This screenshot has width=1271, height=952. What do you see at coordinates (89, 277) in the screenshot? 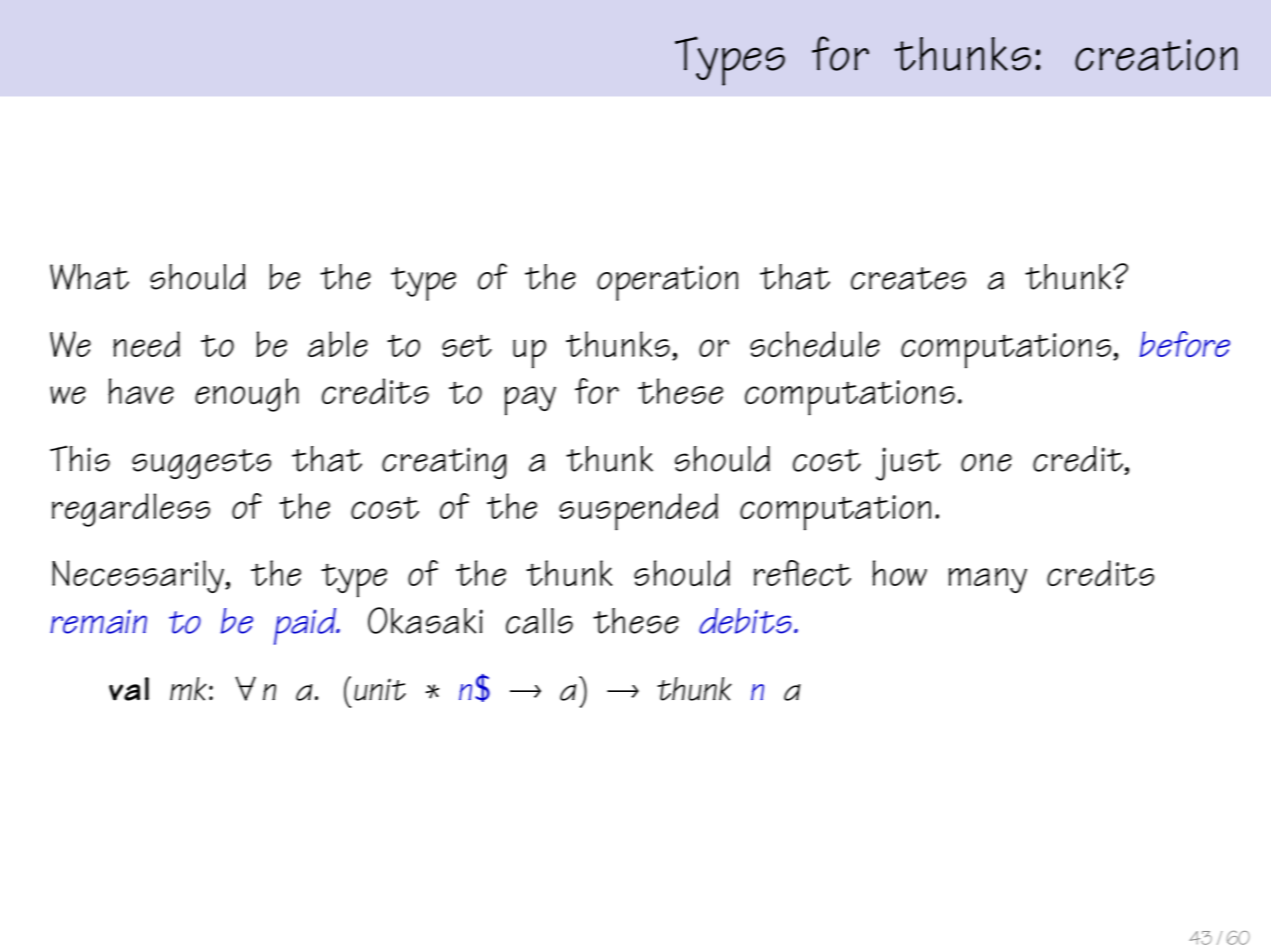
I see `What` at bounding box center [89, 277].
